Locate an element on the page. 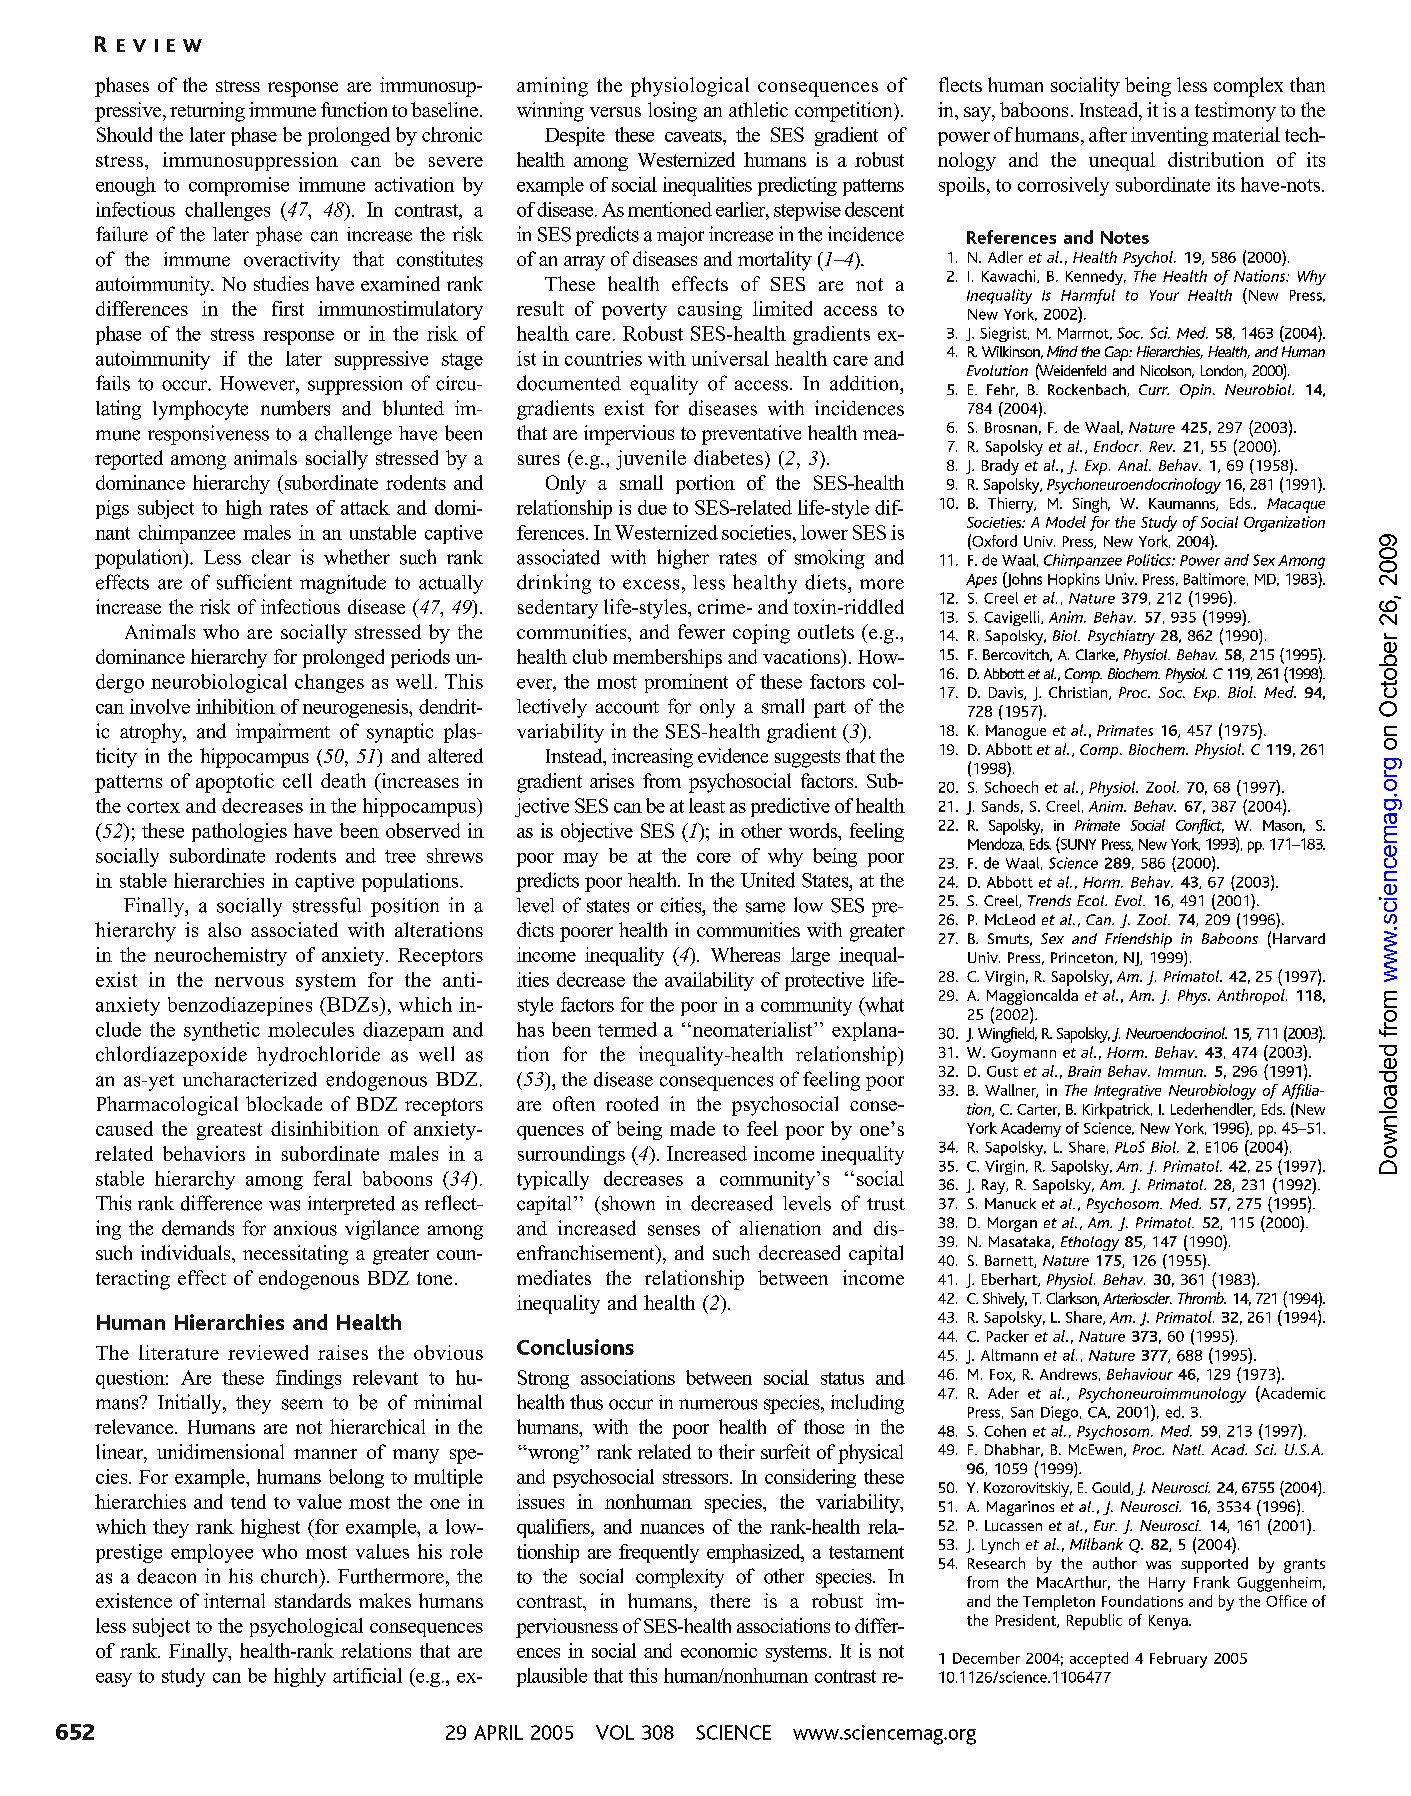  caveats is located at coordinates (694, 136).
